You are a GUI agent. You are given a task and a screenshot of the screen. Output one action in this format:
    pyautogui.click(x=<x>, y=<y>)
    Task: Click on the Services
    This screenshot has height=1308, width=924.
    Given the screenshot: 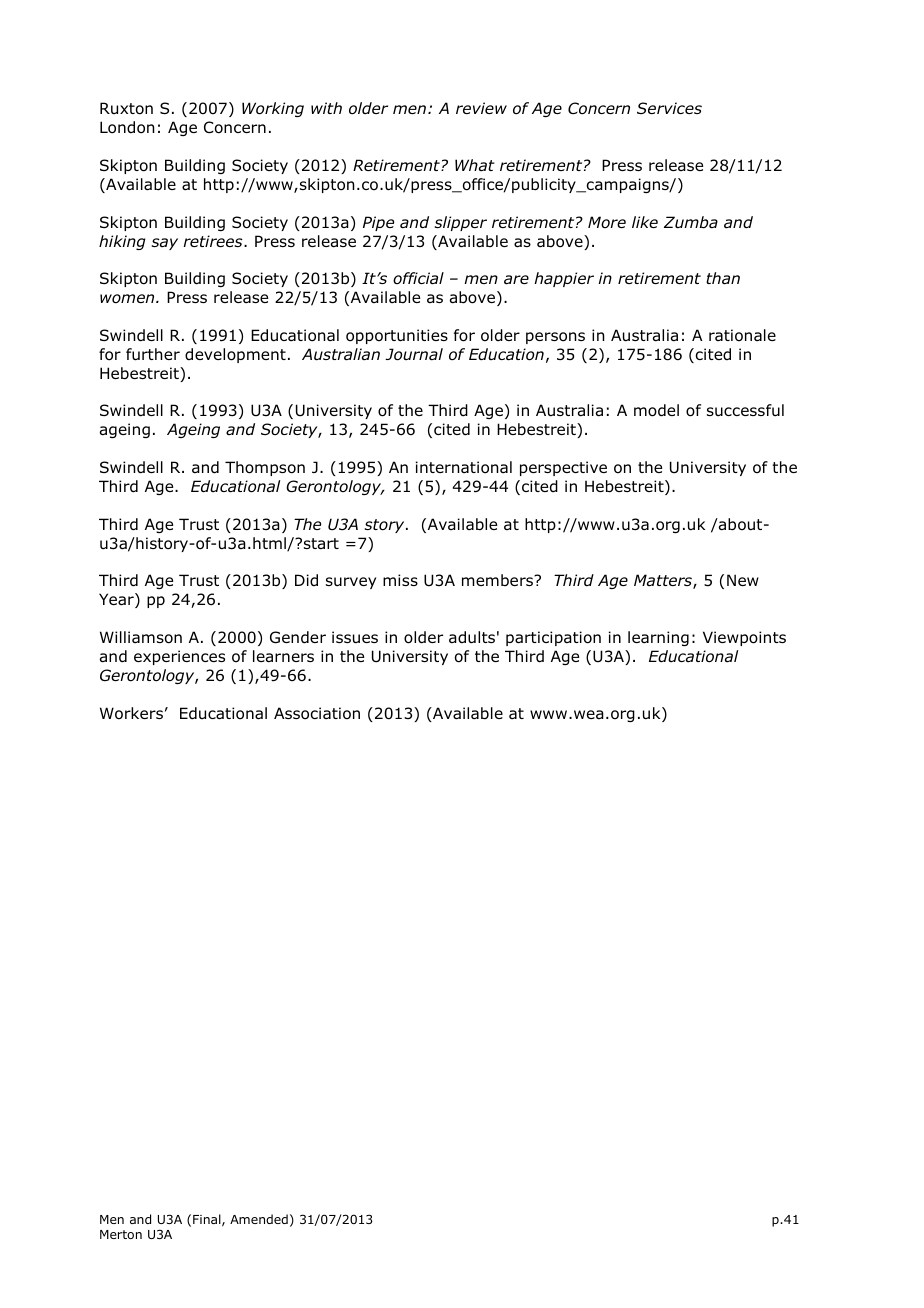 What is the action you would take?
    pyautogui.click(x=669, y=108)
